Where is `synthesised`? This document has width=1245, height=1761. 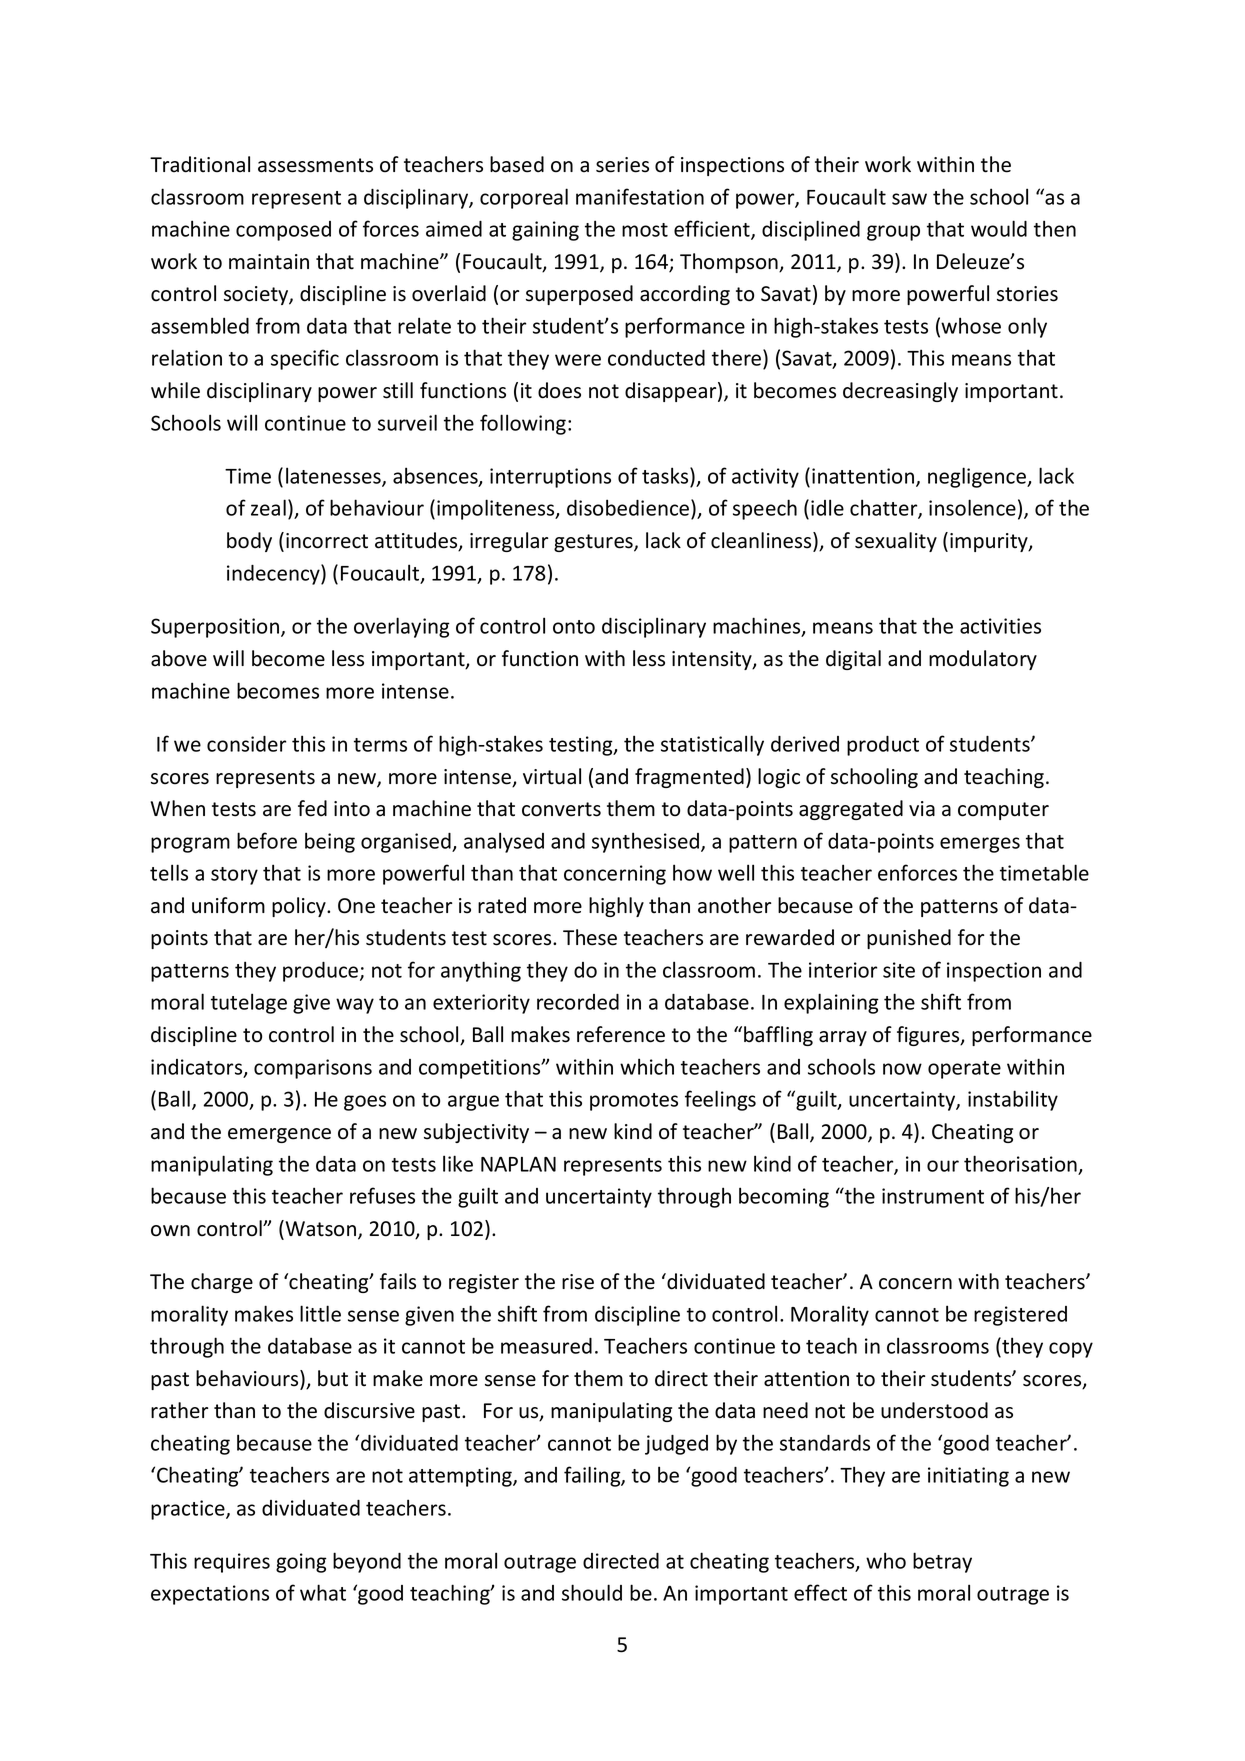 synthesised is located at coordinates (647, 842).
